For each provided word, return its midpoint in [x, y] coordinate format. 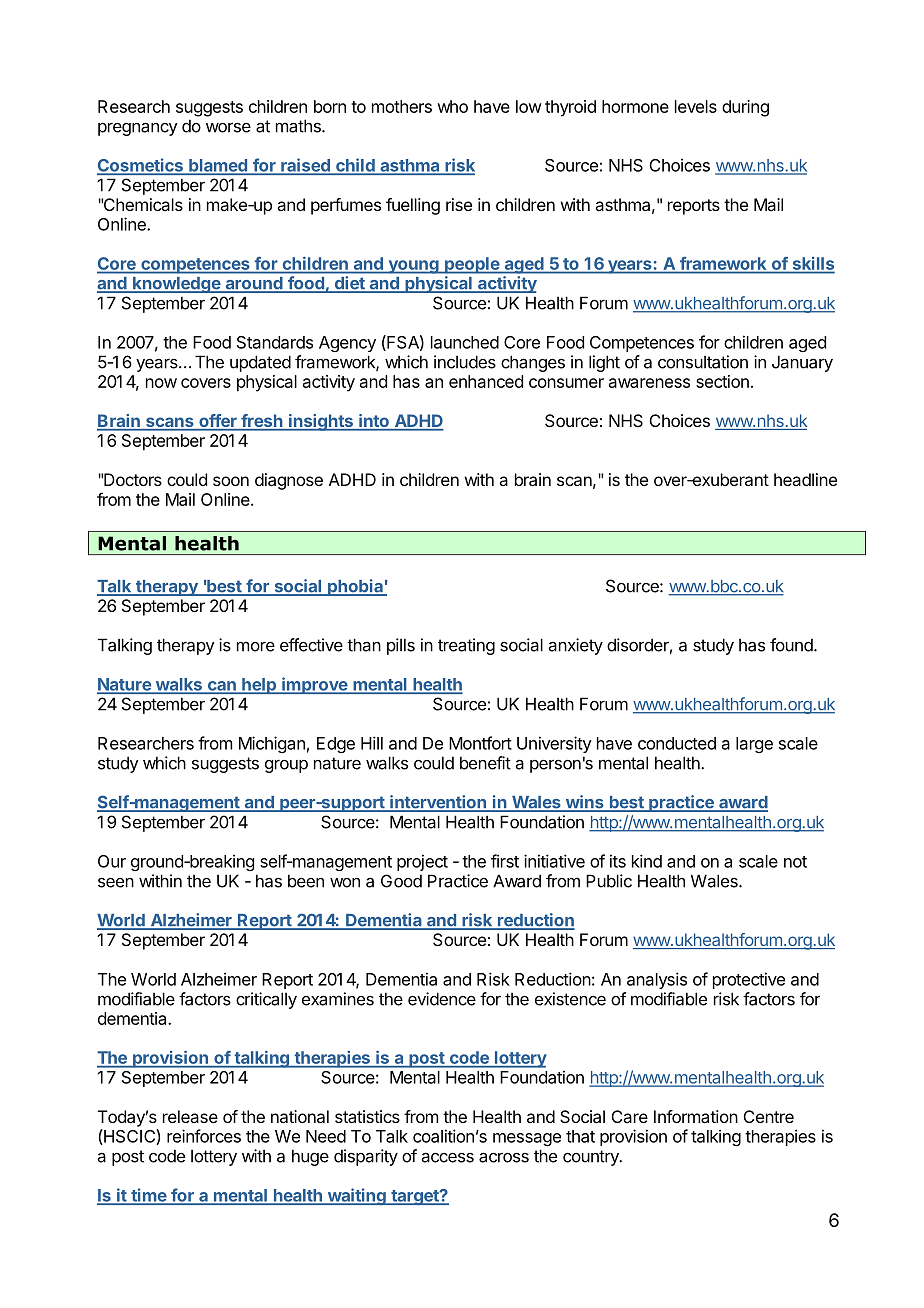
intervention [438, 803]
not [795, 862]
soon [231, 481]
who [452, 106]
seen [116, 882]
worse [228, 127]
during [745, 108]
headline [805, 479]
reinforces [204, 1136]
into [374, 422]
